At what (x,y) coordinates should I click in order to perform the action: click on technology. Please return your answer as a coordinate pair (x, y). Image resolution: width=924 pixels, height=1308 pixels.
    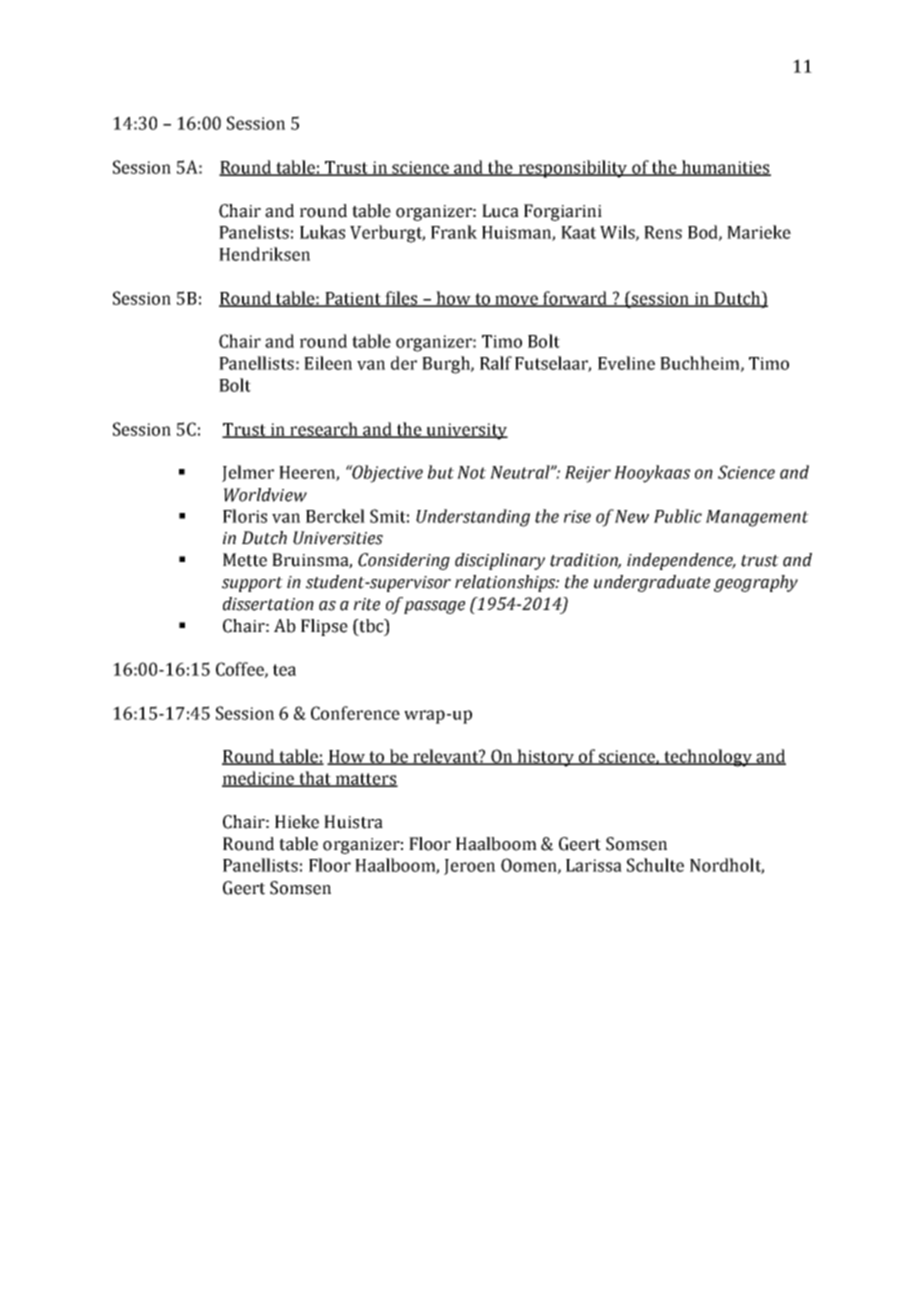
    Looking at the image, I should click on (708, 758).
